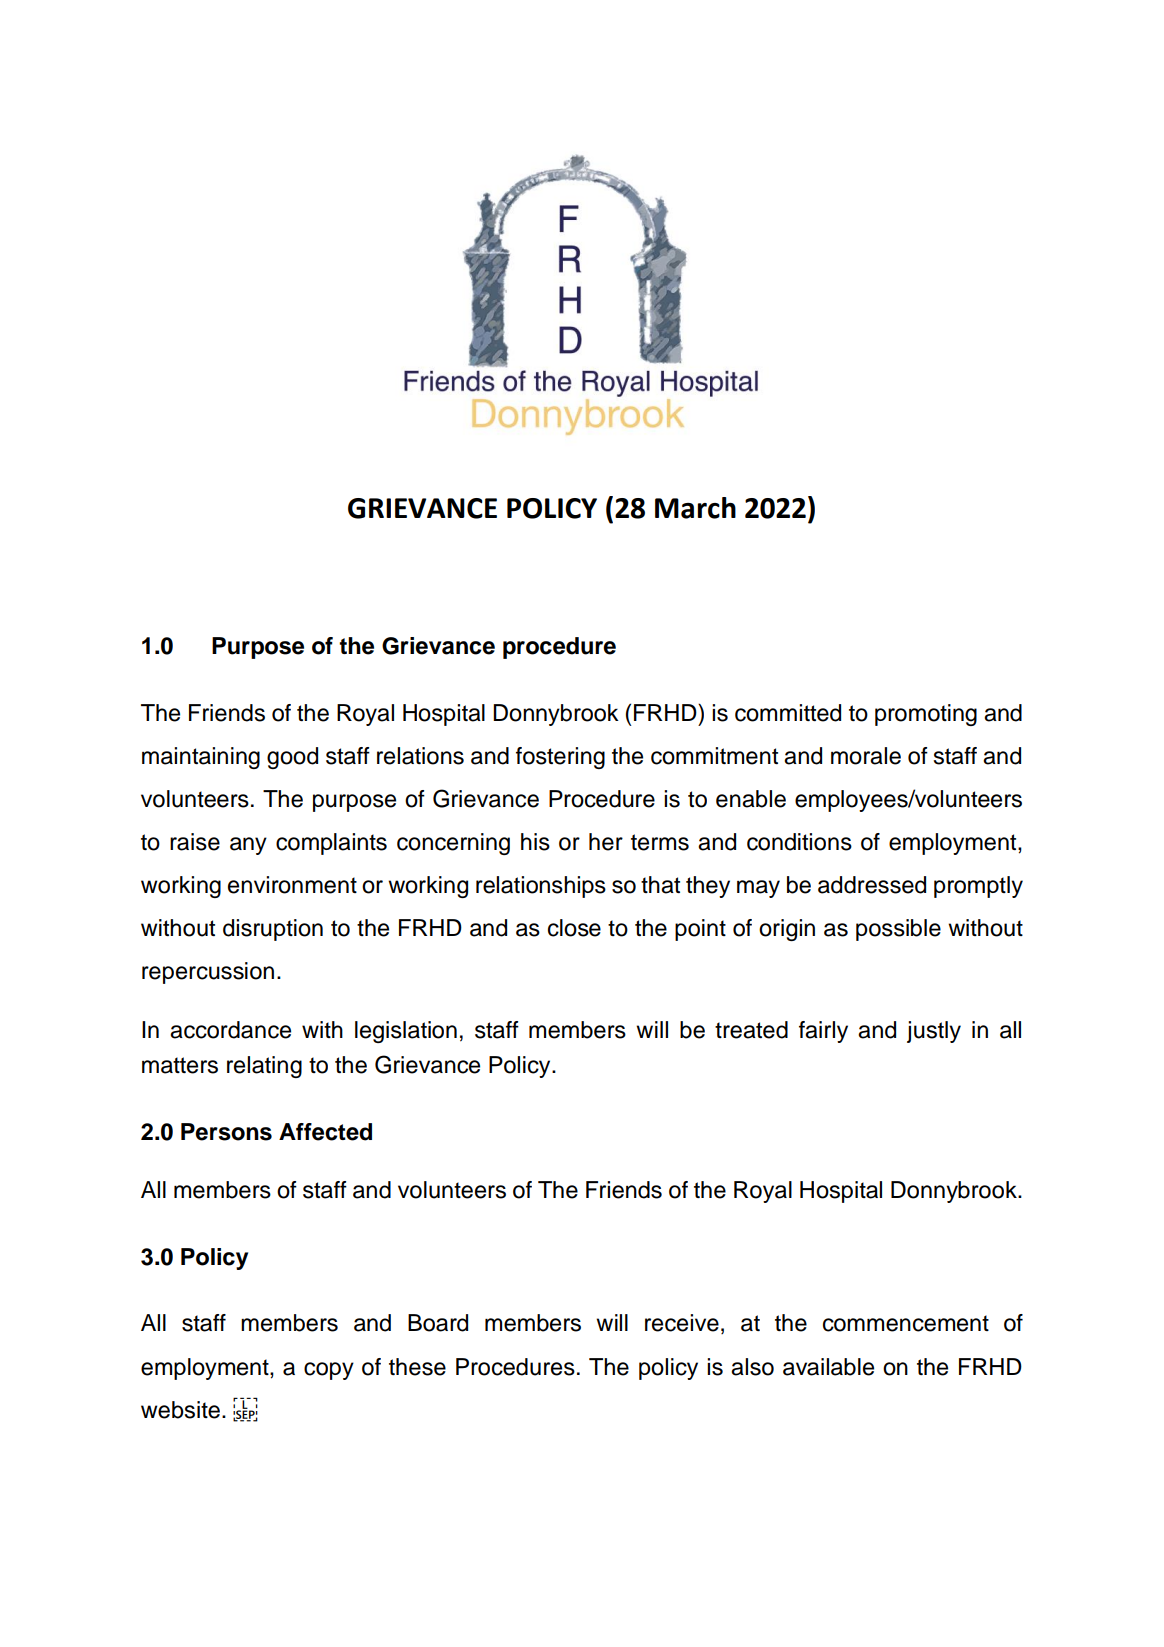  Describe the element at coordinates (606, 842) in the screenshot. I see `her` at that location.
